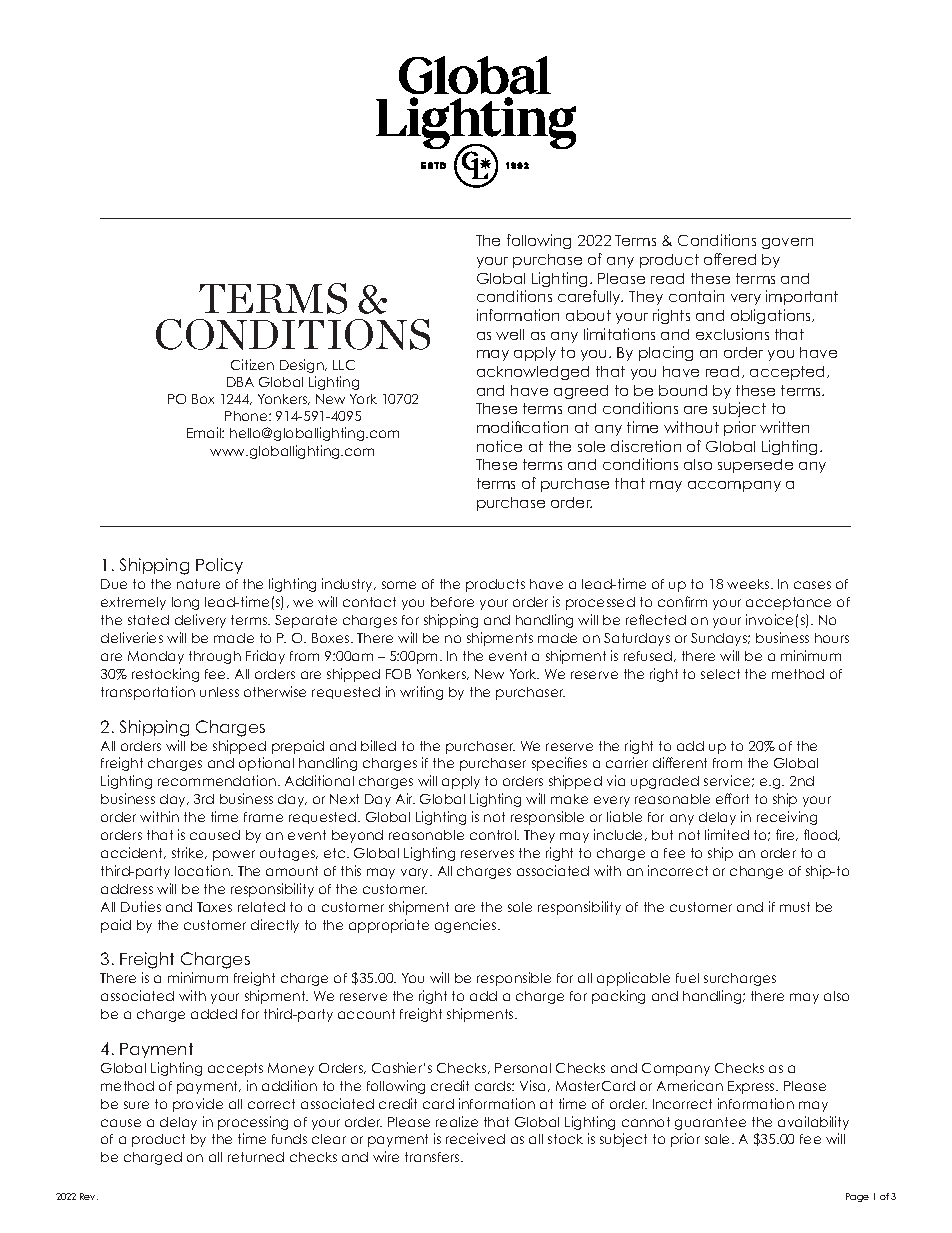  What do you see at coordinates (510, 334) in the page?
I see `well` at bounding box center [510, 334].
